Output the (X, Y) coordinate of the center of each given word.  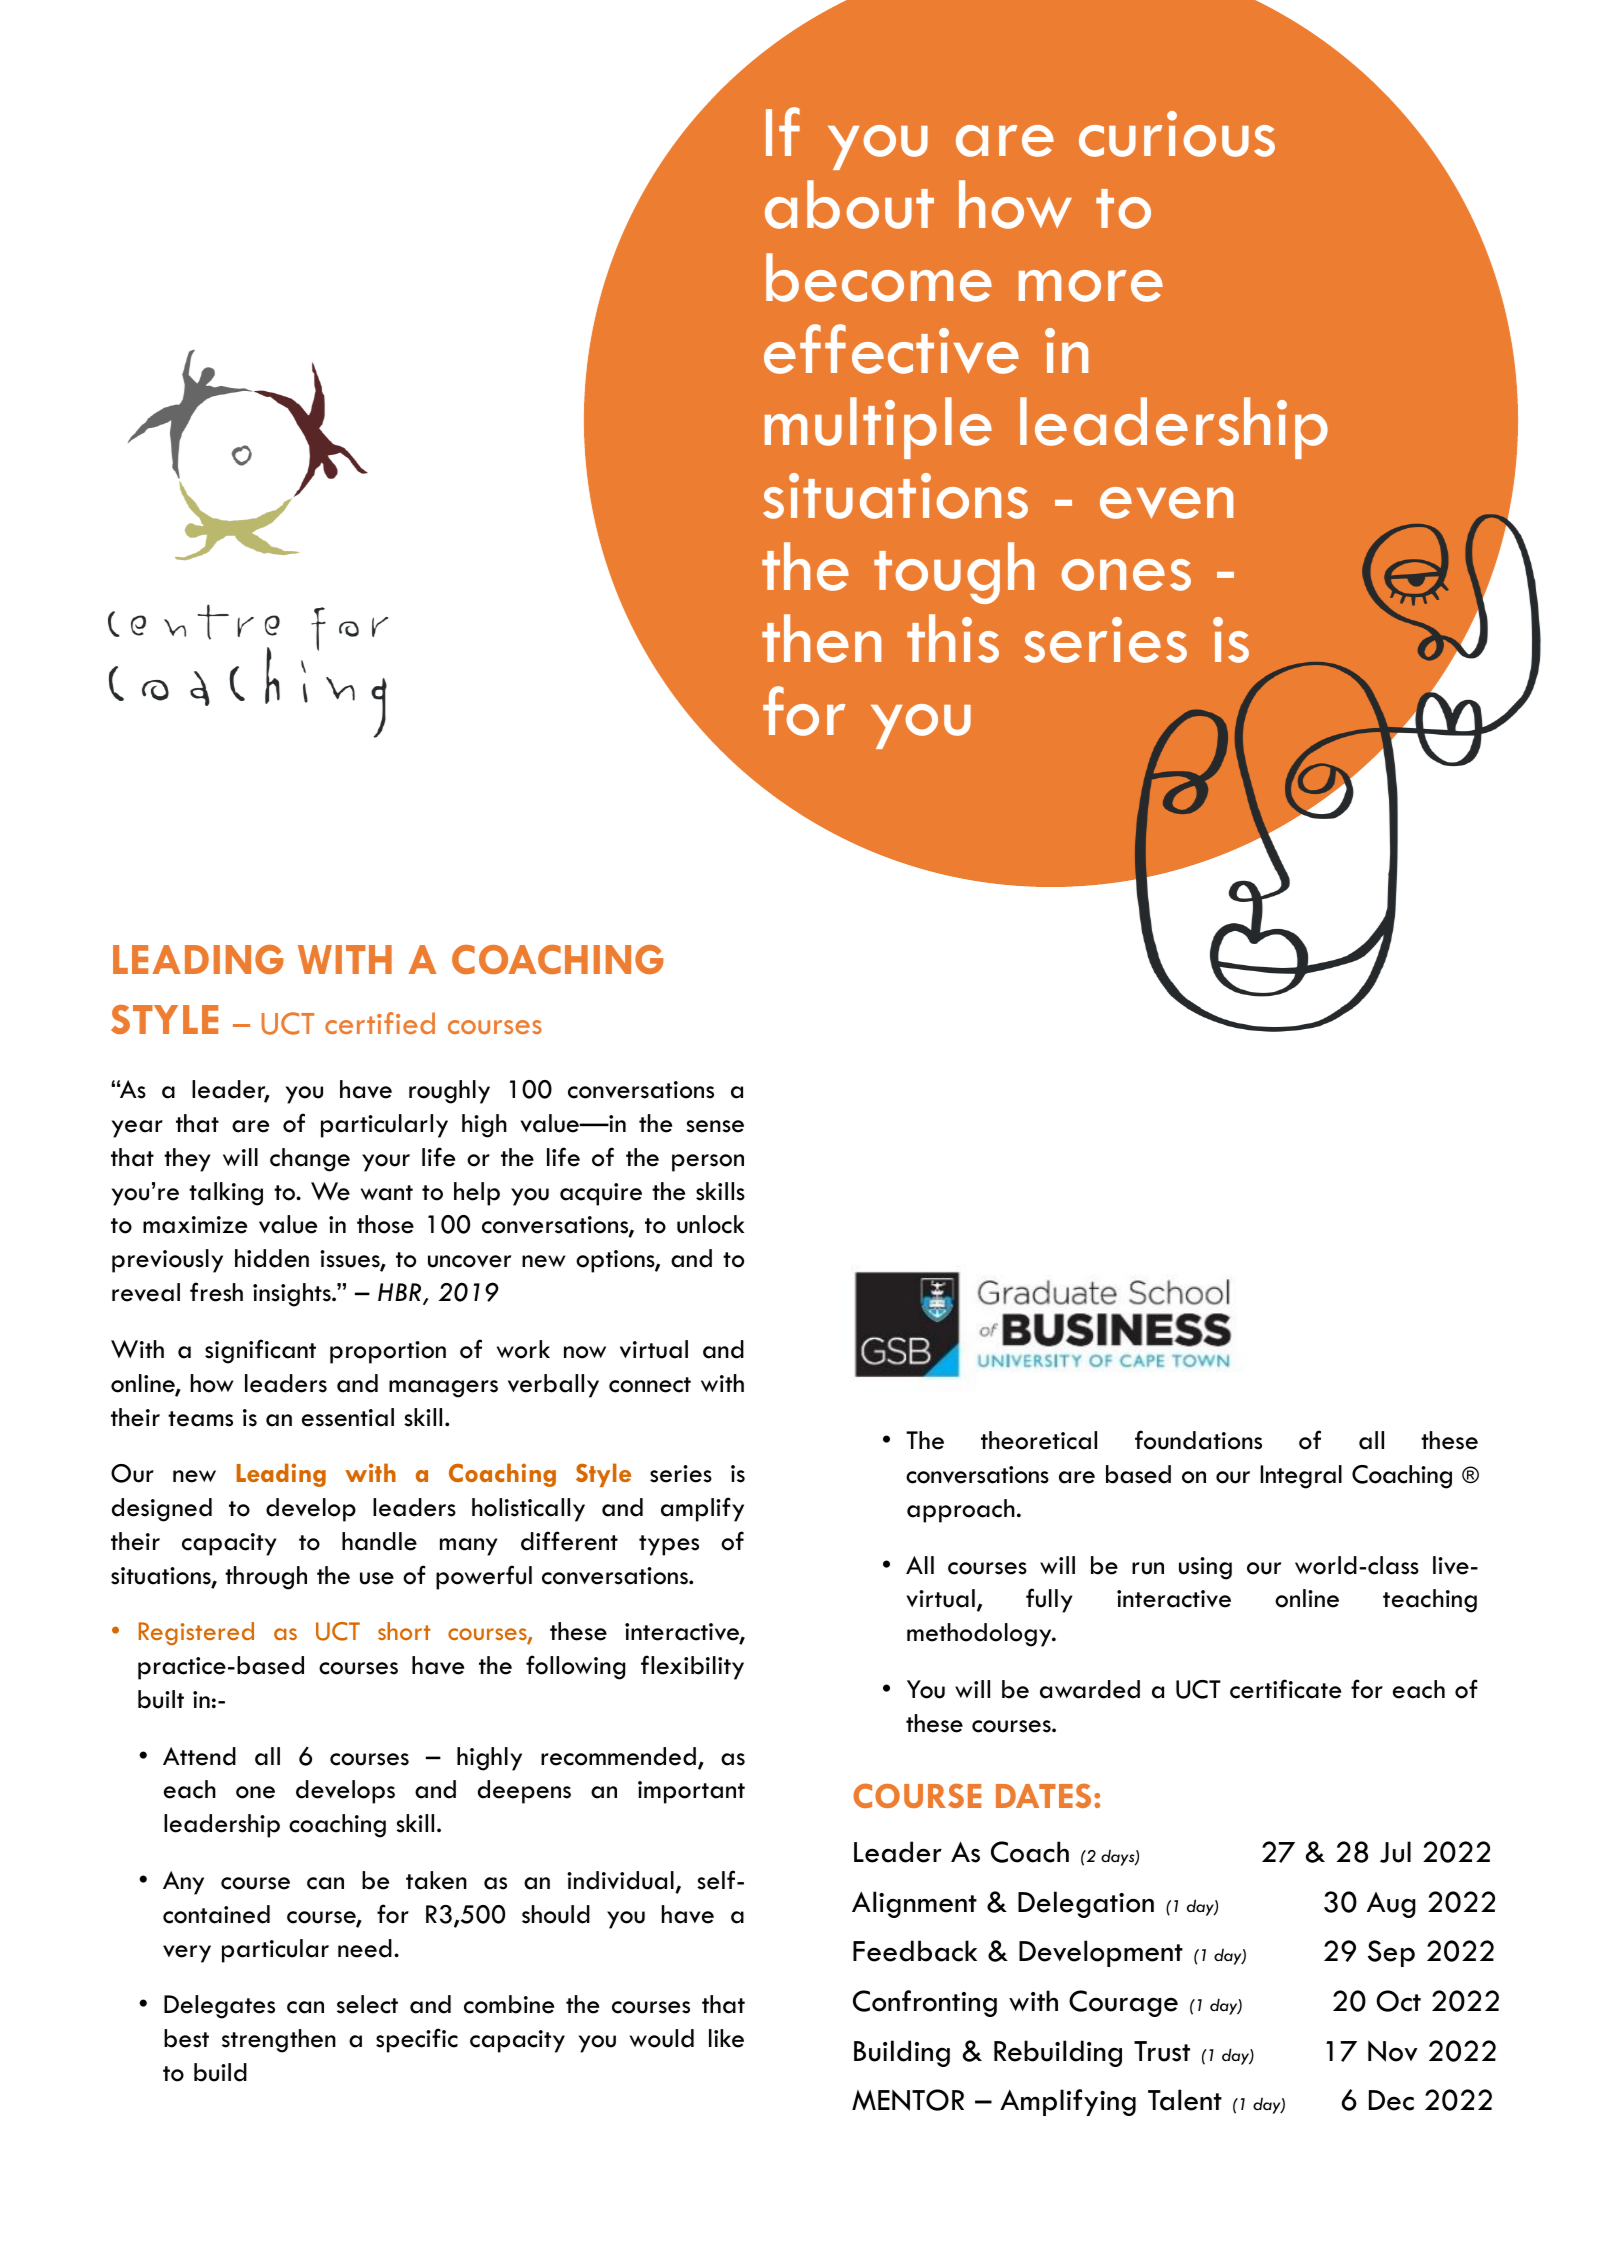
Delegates (219, 2007)
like (726, 2038)
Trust (1162, 2051)
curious (1177, 134)
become (879, 277)
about (849, 204)
